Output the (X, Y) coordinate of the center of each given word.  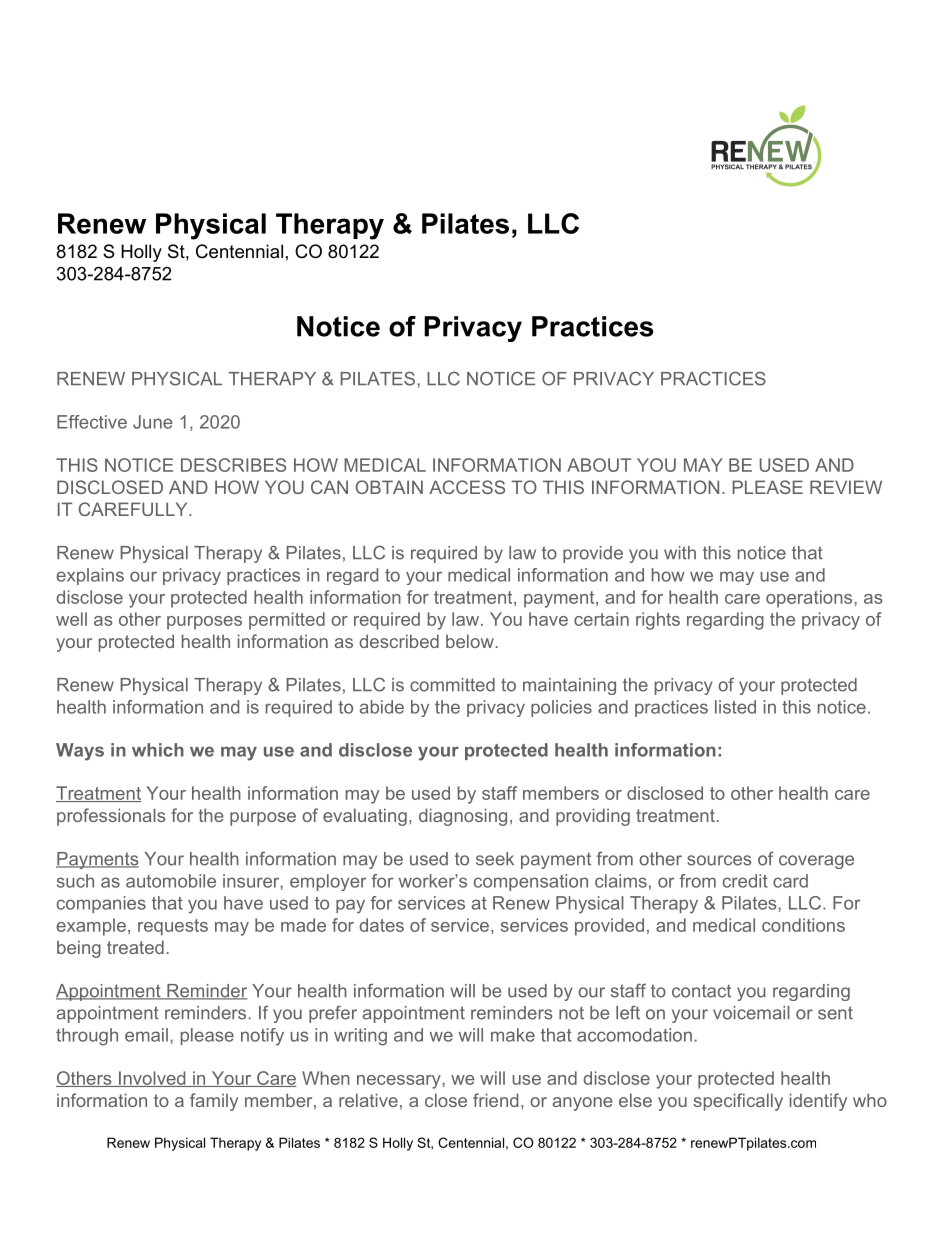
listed (735, 707)
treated (135, 947)
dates (381, 925)
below (470, 641)
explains (90, 576)
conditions (803, 925)
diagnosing (463, 817)
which (158, 750)
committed (452, 685)
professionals (111, 817)
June (153, 422)
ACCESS (467, 487)
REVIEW (846, 487)
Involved (152, 1079)
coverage (816, 862)
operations (809, 599)
